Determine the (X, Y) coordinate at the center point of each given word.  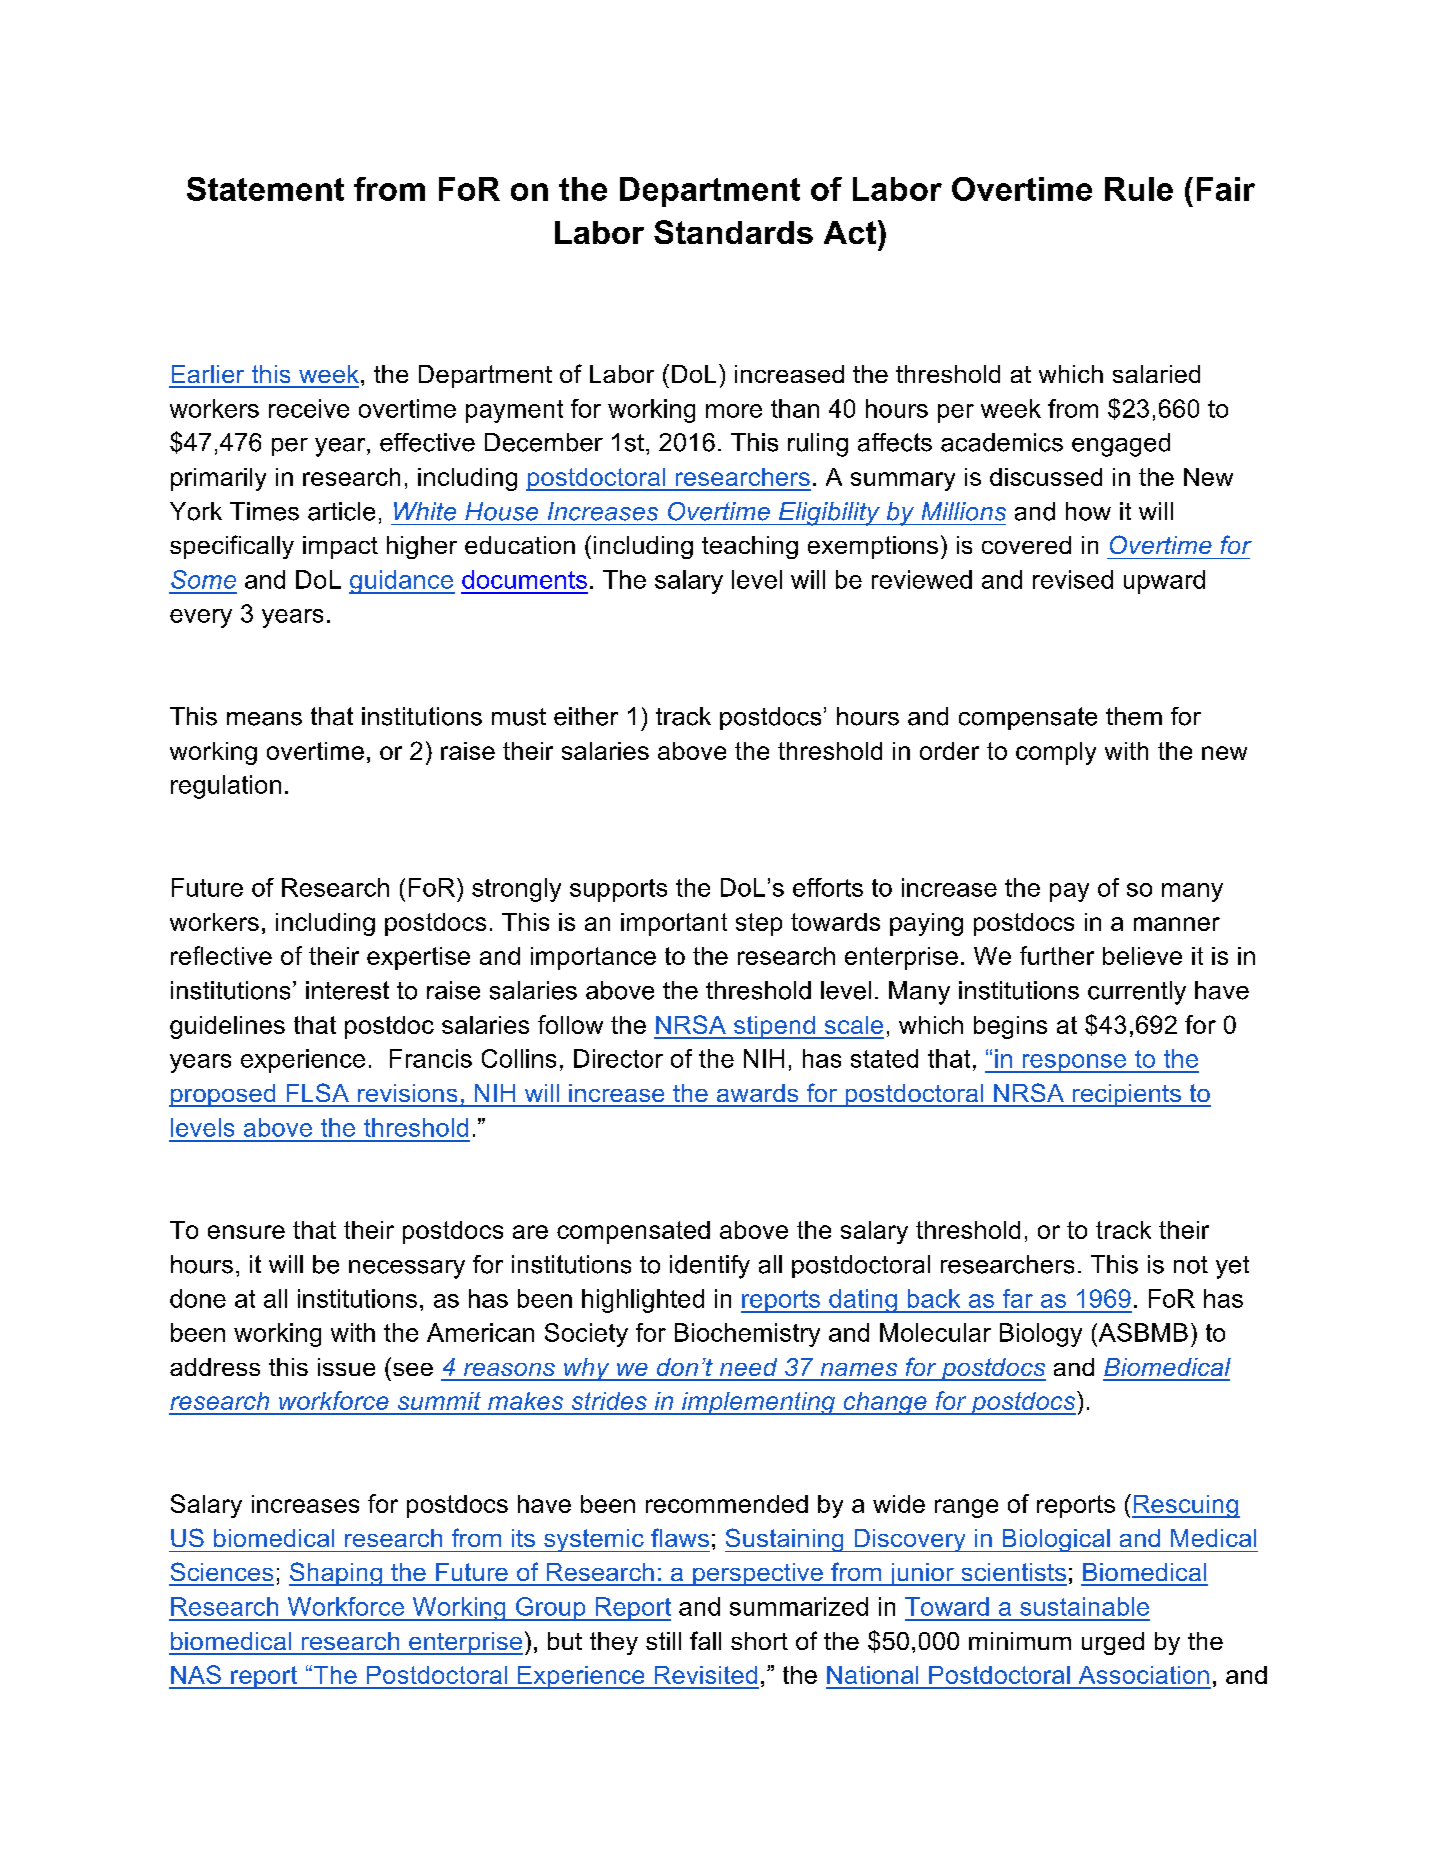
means (264, 719)
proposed (223, 1095)
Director (618, 1058)
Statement (265, 189)
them (1134, 716)
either (586, 716)
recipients (1127, 1095)
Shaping (336, 1574)
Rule (1139, 189)
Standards (733, 232)
